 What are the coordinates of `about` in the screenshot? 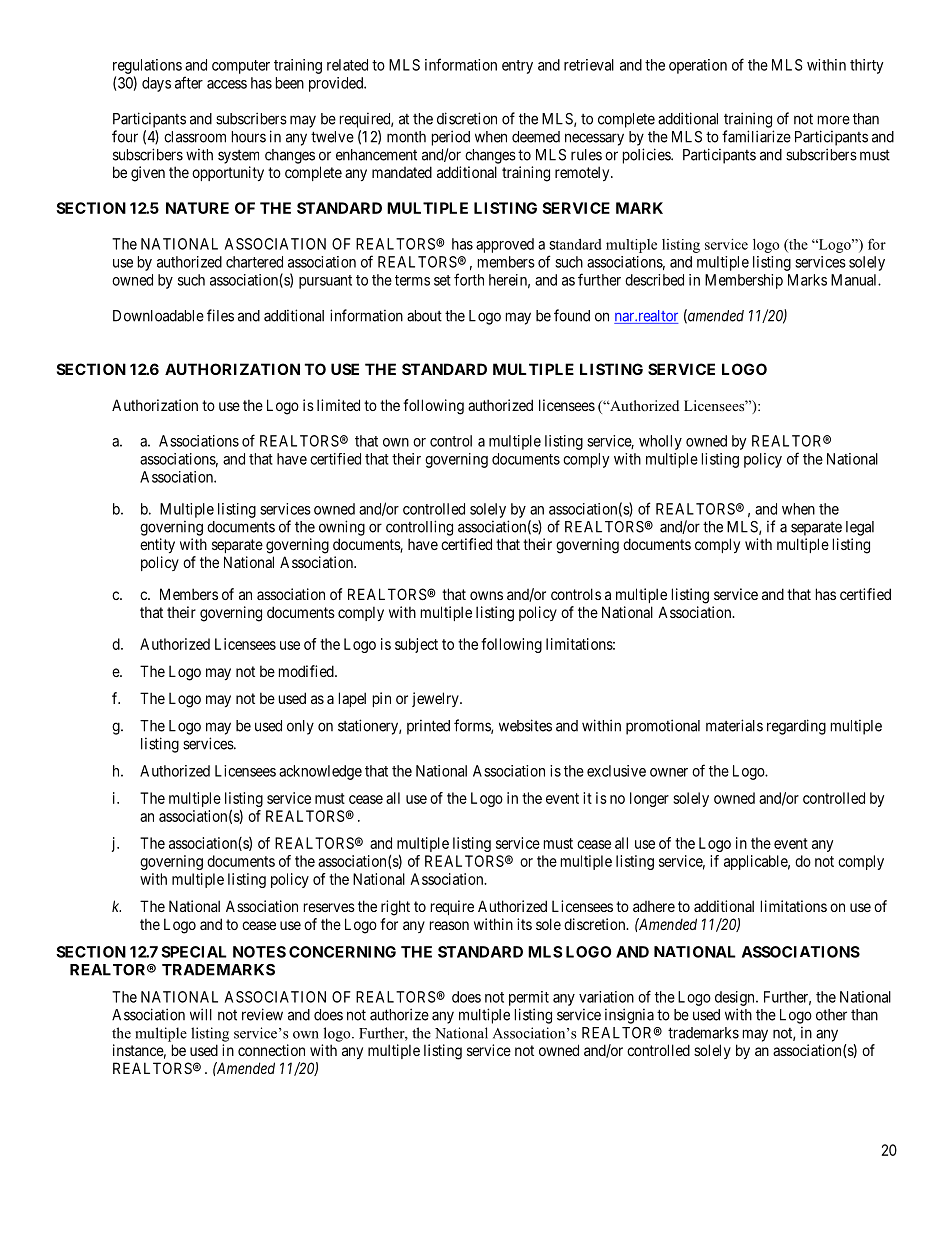 It's located at (424, 316).
